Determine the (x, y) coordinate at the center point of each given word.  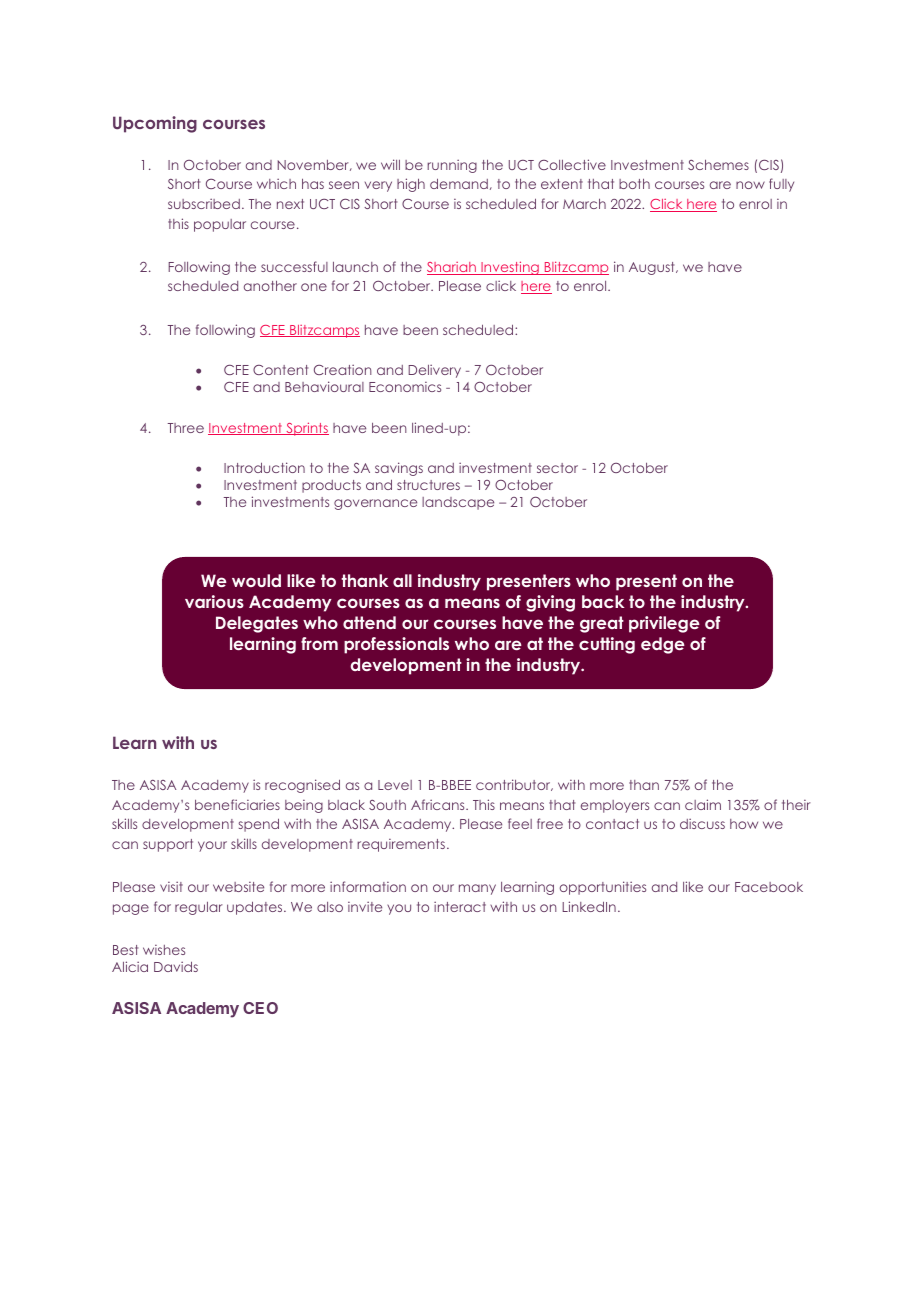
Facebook (769, 887)
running (452, 166)
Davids (176, 966)
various (214, 601)
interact (460, 906)
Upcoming (155, 124)
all (402, 580)
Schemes (718, 164)
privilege (664, 624)
